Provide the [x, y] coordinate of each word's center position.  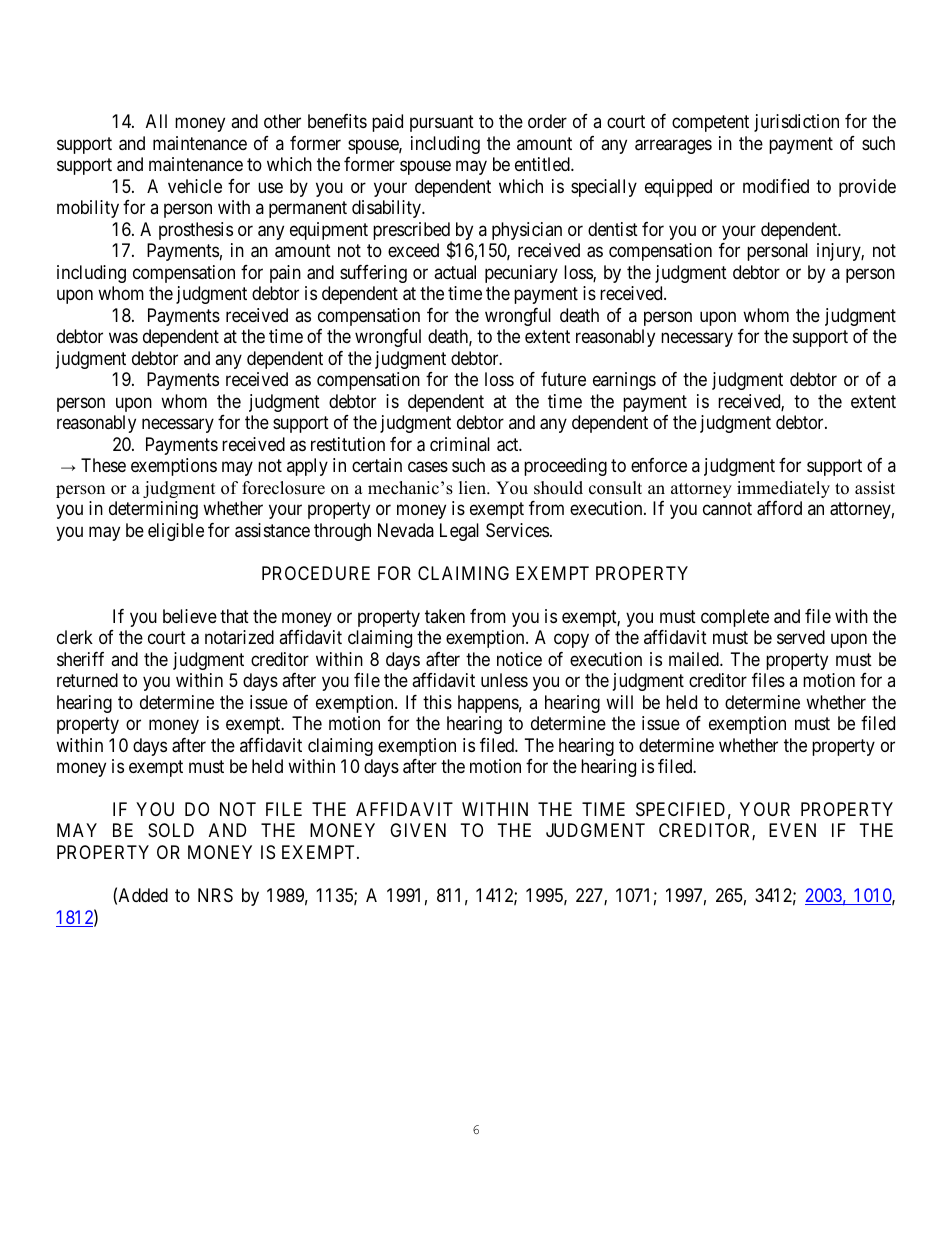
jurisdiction [796, 123]
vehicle [195, 186]
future [563, 379]
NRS [215, 895]
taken [445, 616]
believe [190, 616]
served [801, 637]
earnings [624, 381]
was [123, 338]
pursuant [442, 124]
